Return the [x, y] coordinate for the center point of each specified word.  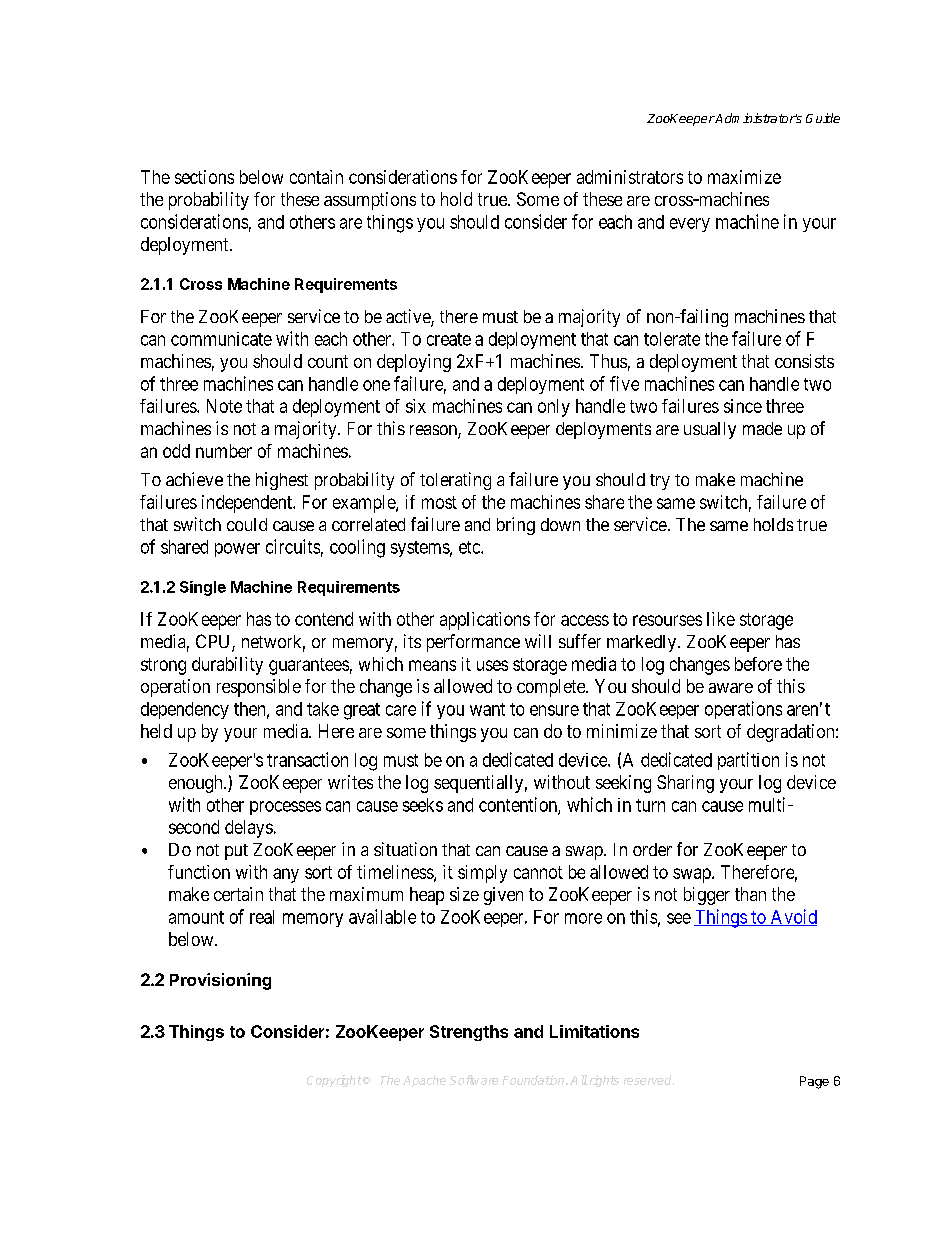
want [487, 709]
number [224, 451]
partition [748, 761]
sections [204, 177]
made [762, 428]
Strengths [469, 1033]
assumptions [370, 201]
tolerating [455, 481]
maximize [744, 177]
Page [814, 1082]
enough [197, 784]
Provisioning [220, 981]
